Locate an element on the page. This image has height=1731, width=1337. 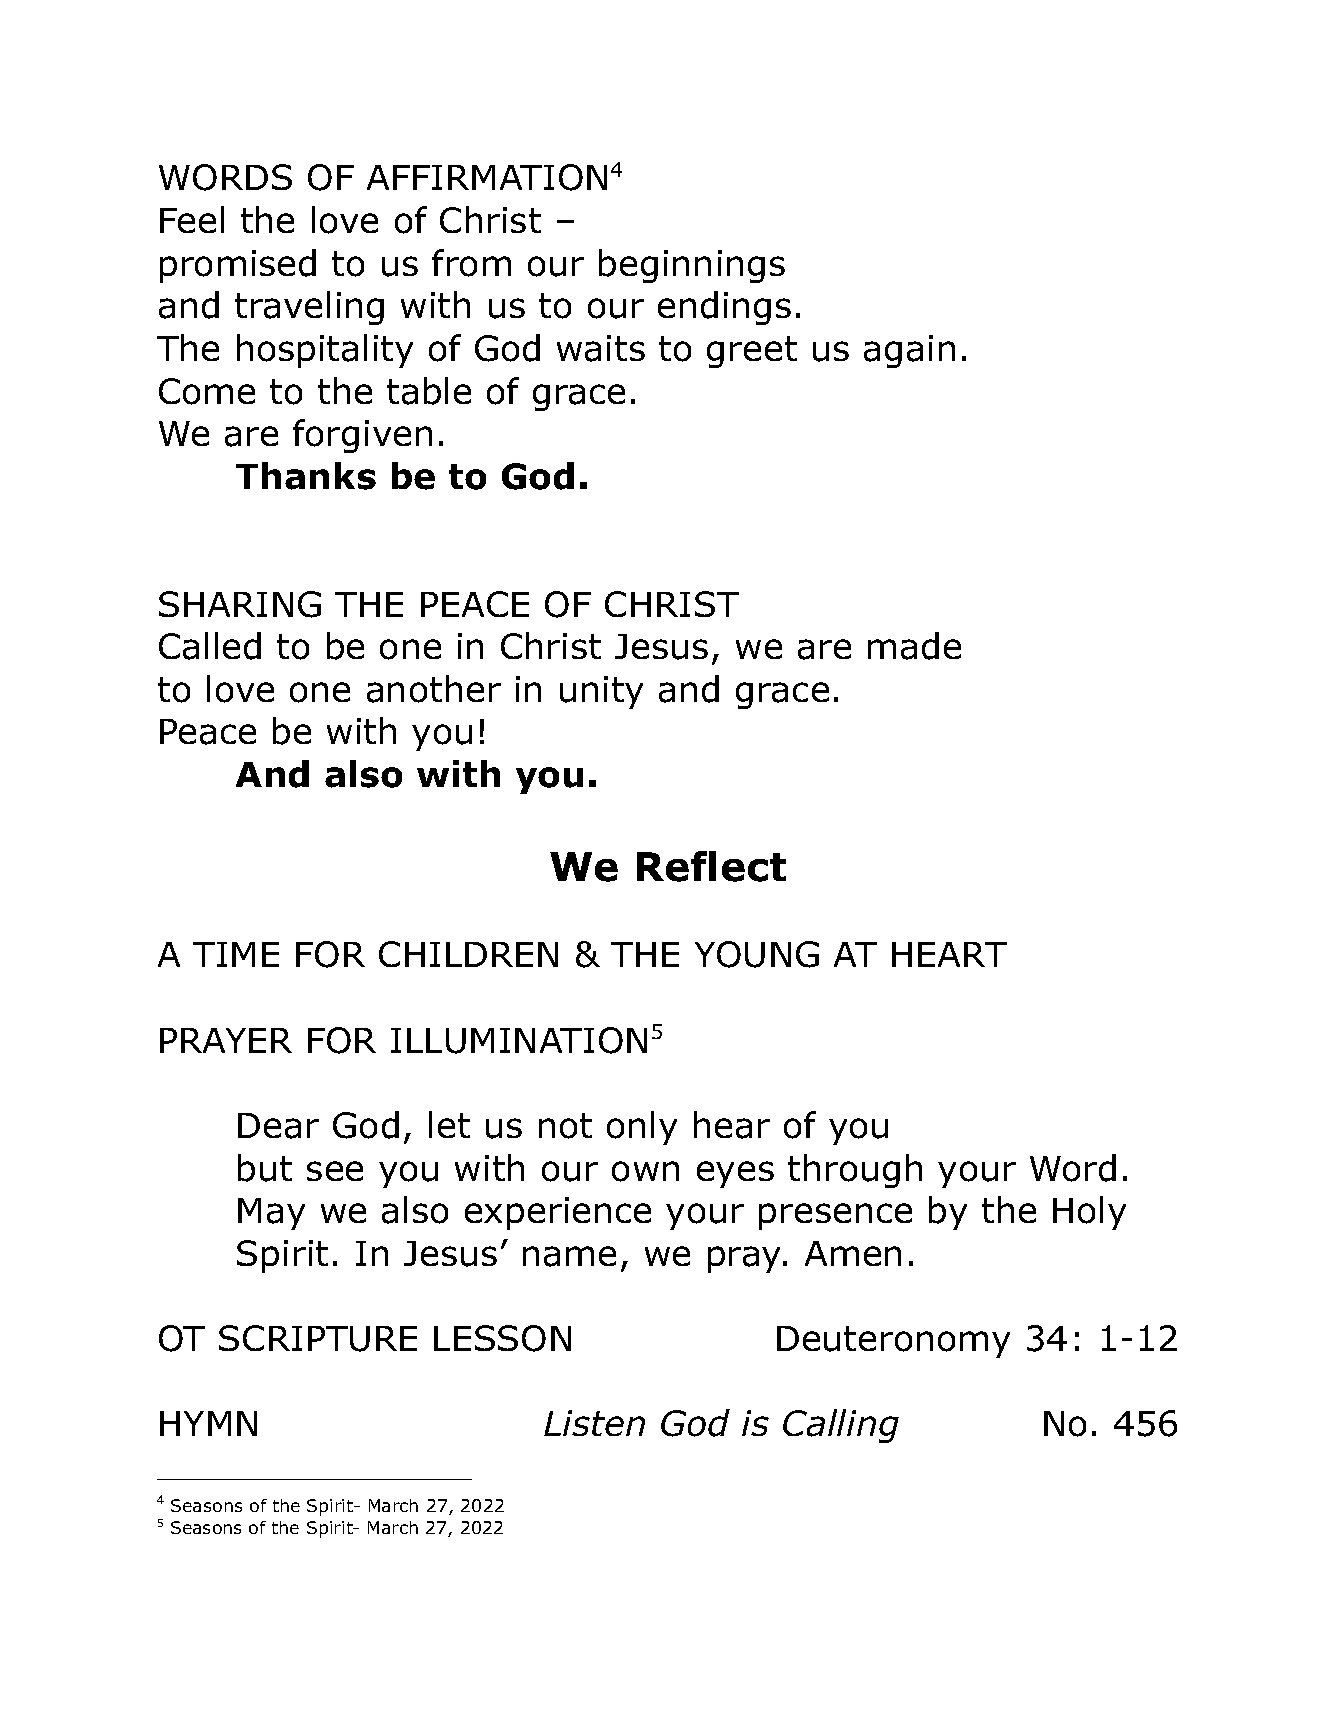
SCRIPTURE is located at coordinates (318, 1338).
